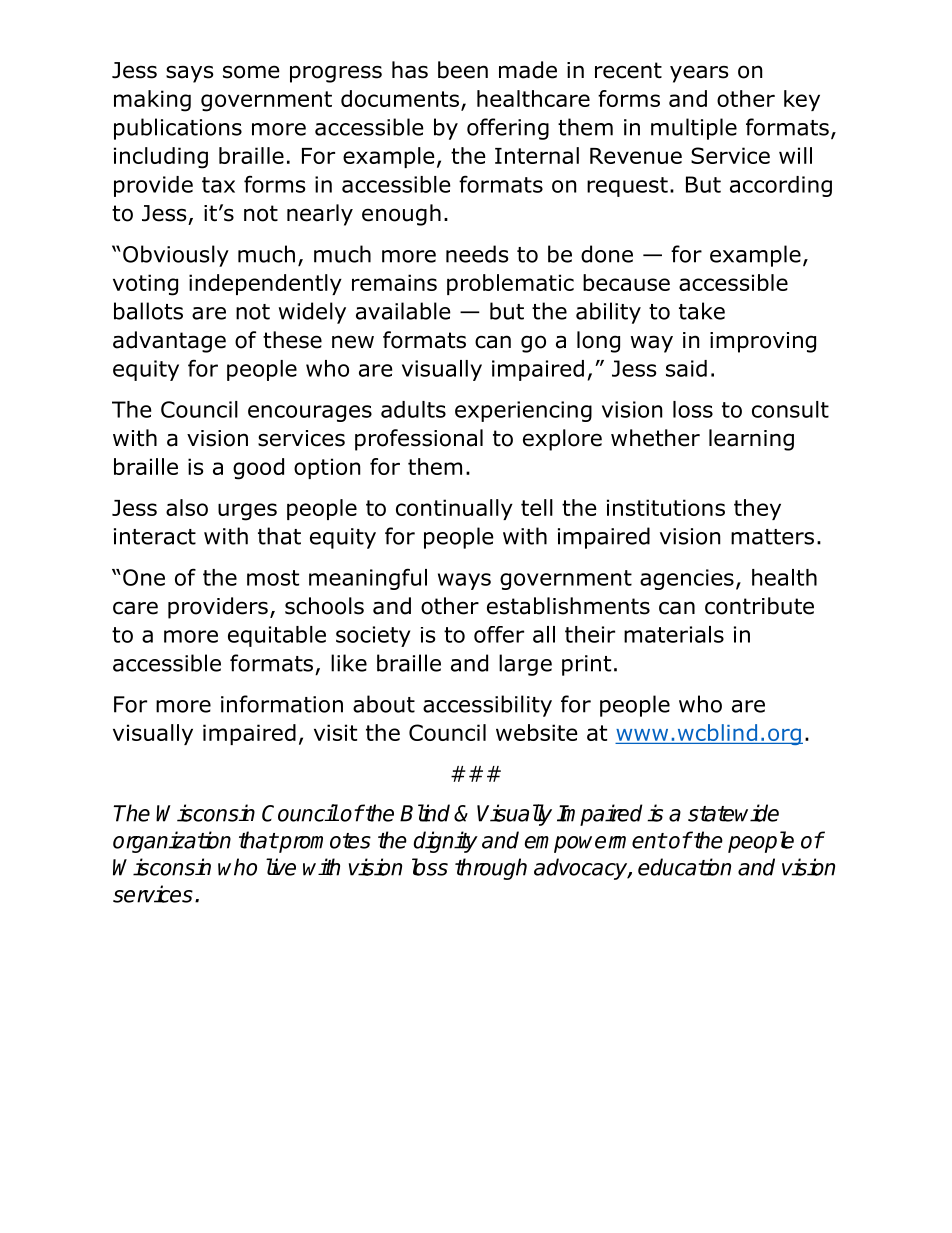  I want to click on been, so click(463, 70).
